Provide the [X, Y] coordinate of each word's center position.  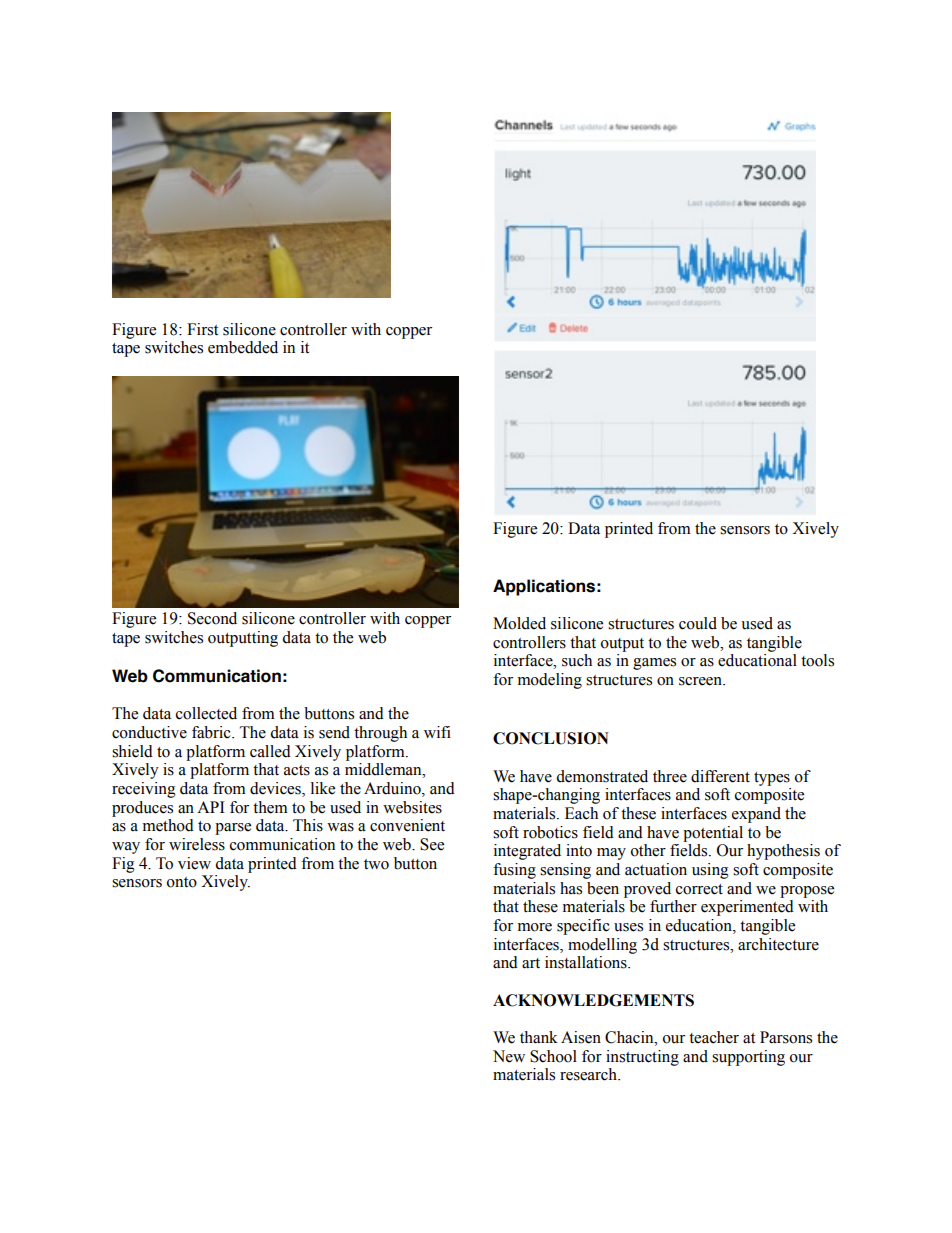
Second [212, 618]
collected [206, 713]
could [698, 623]
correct [699, 889]
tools [817, 660]
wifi [437, 732]
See [432, 844]
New [509, 1056]
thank [539, 1037]
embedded [243, 347]
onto [182, 882]
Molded [519, 623]
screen [702, 681]
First [202, 329]
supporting [748, 1058]
